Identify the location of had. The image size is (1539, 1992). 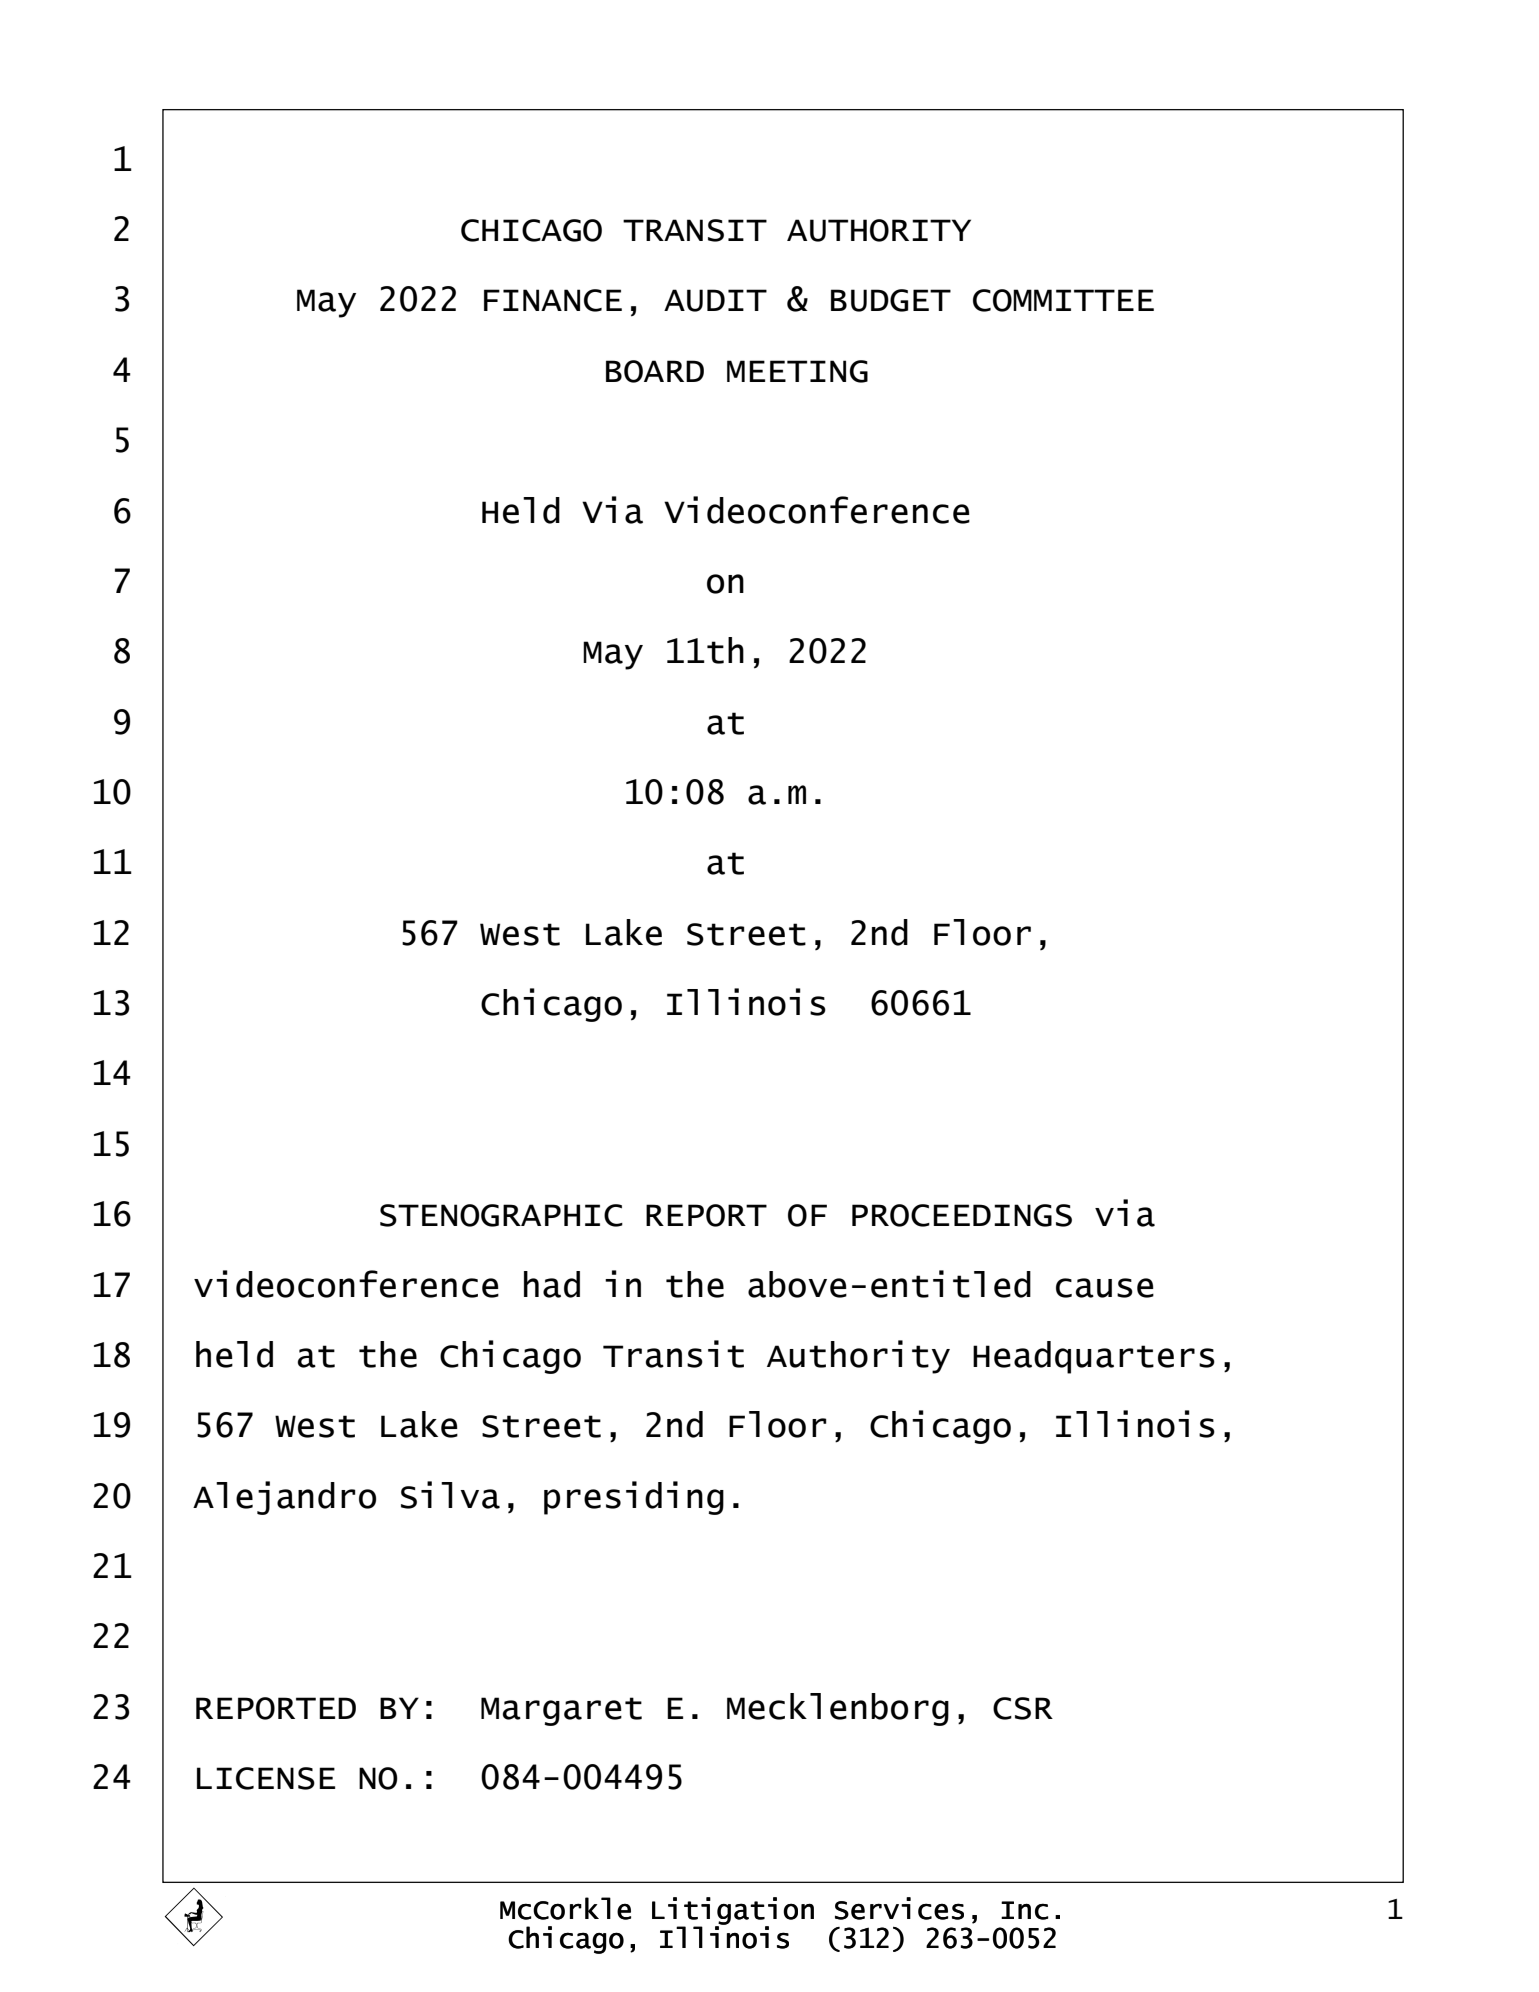
(552, 1284).
